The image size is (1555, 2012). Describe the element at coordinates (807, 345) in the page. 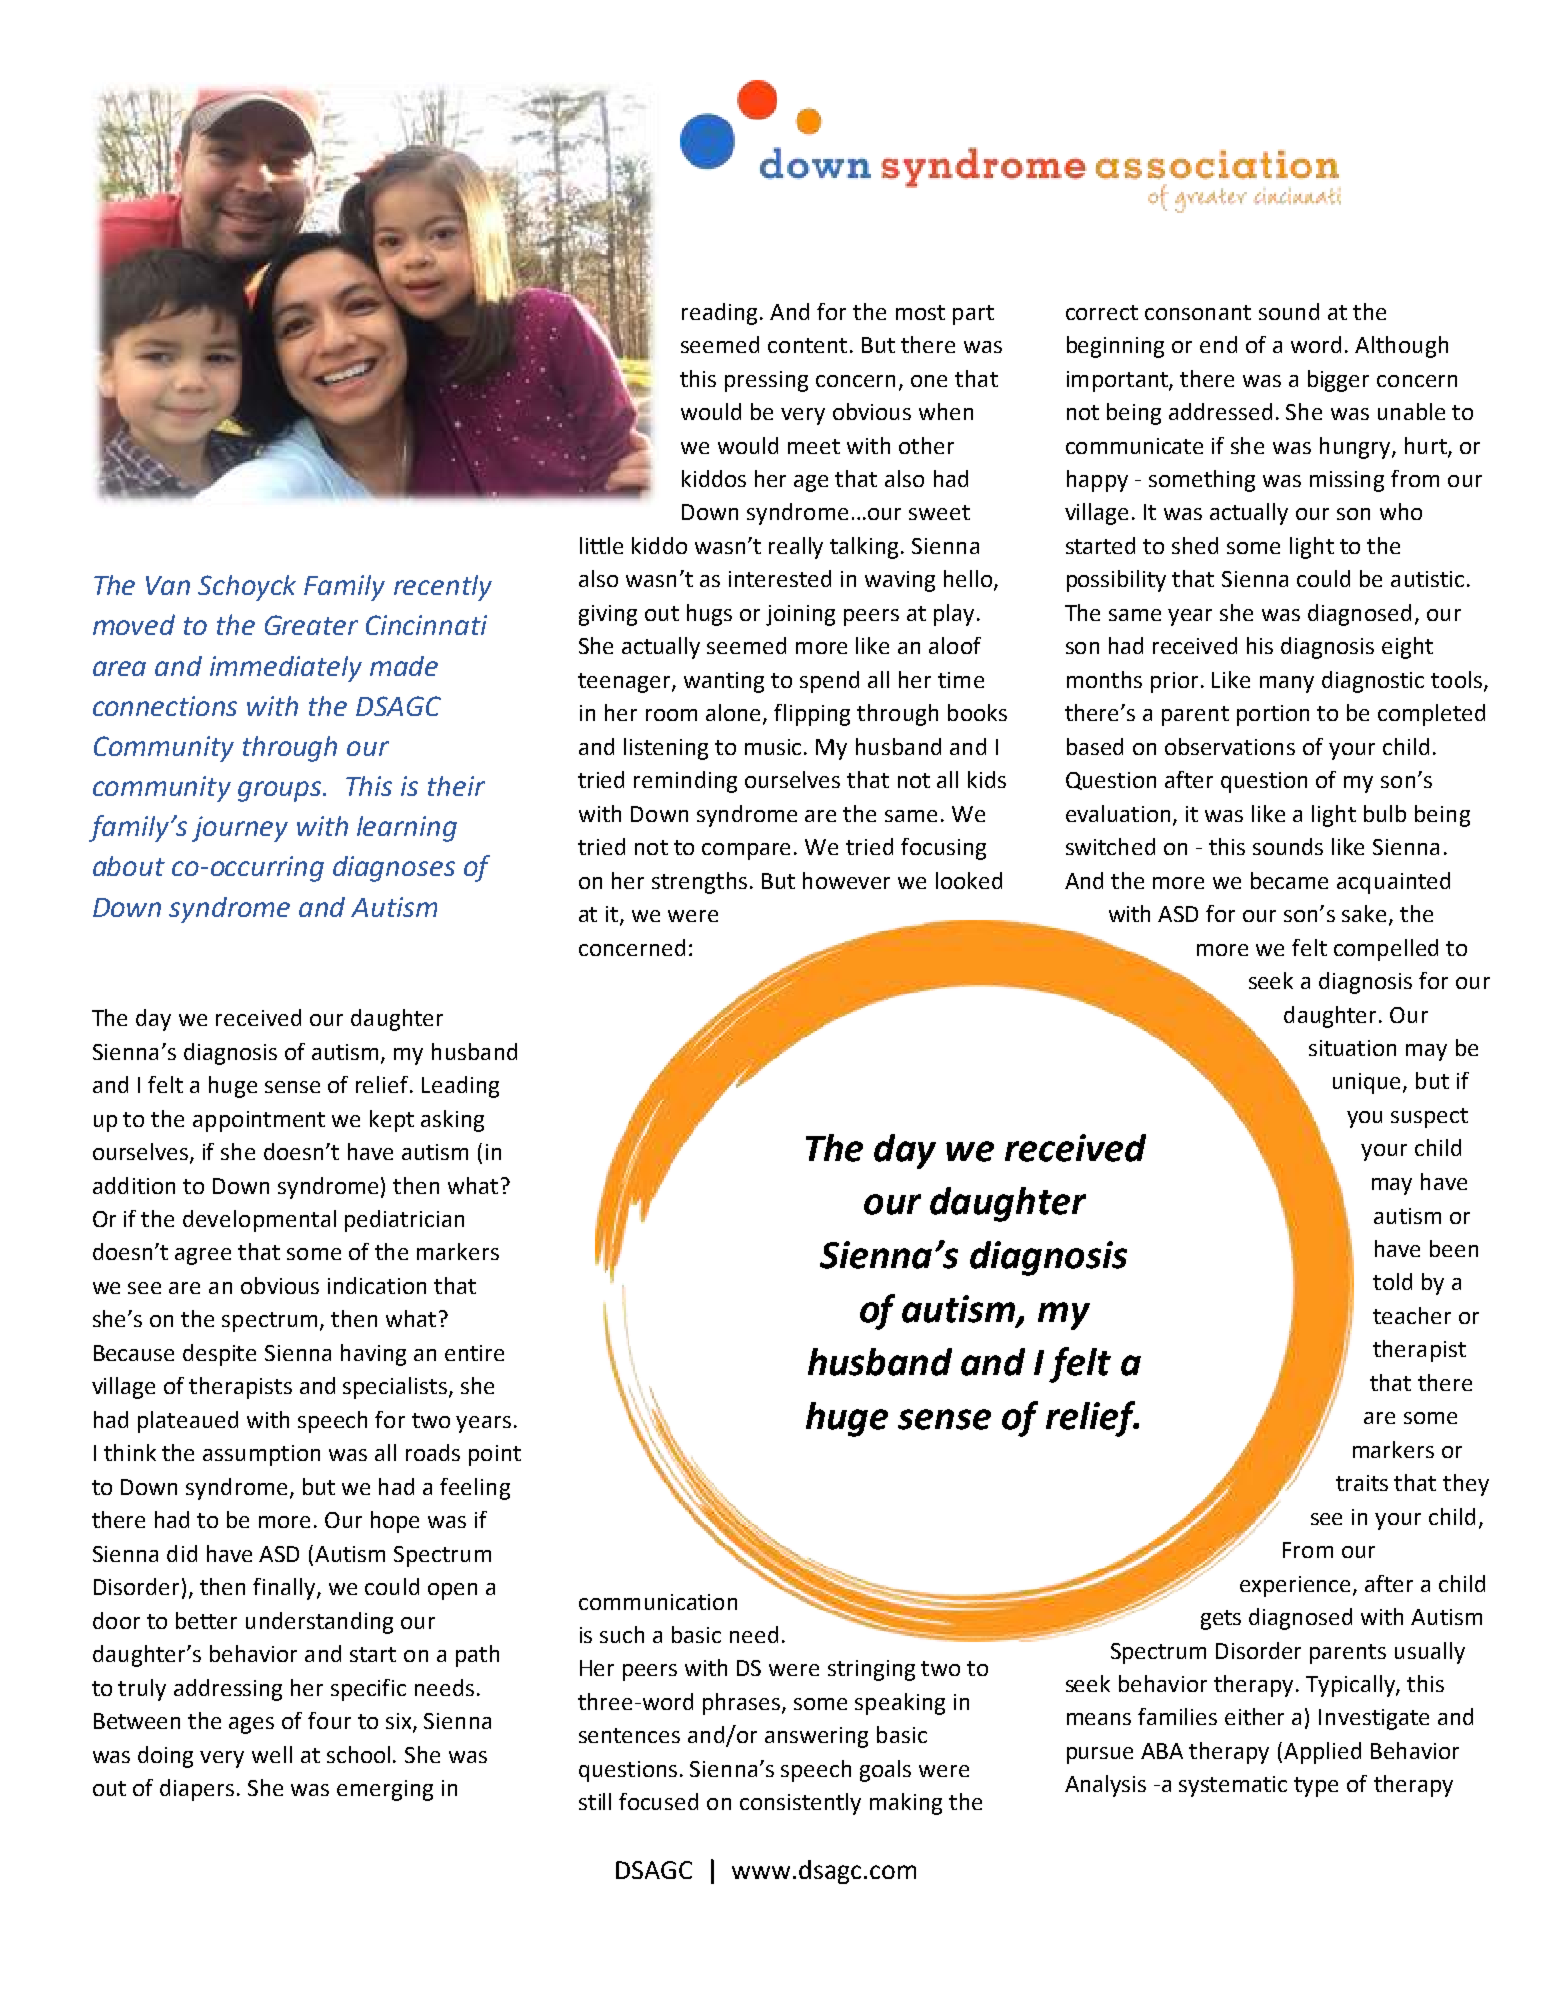

I see `content` at that location.
